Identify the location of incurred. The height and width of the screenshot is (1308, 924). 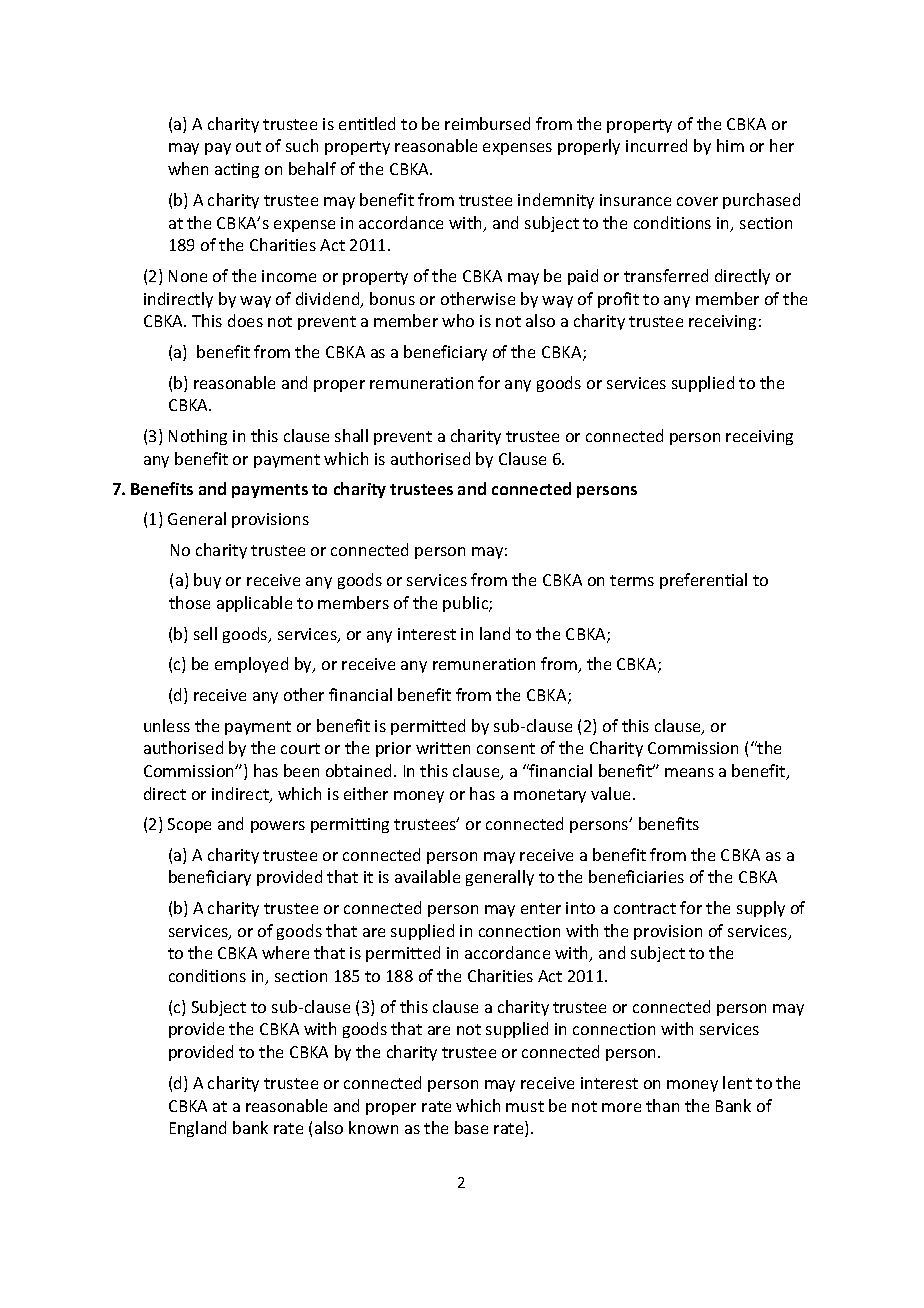
(656, 145).
